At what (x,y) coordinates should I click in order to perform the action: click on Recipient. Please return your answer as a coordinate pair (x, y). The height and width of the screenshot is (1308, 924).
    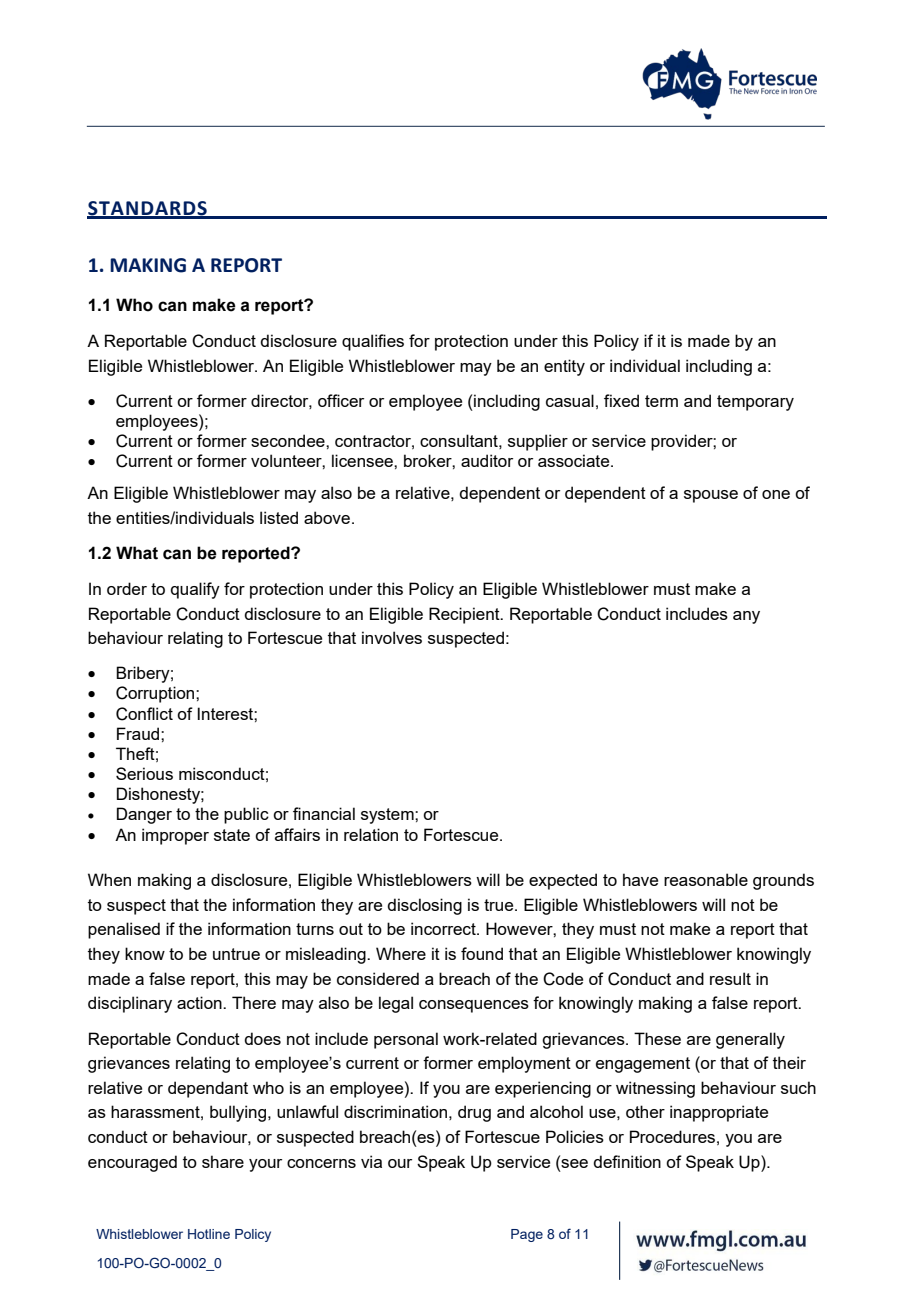
    Looking at the image, I should click on (465, 615).
